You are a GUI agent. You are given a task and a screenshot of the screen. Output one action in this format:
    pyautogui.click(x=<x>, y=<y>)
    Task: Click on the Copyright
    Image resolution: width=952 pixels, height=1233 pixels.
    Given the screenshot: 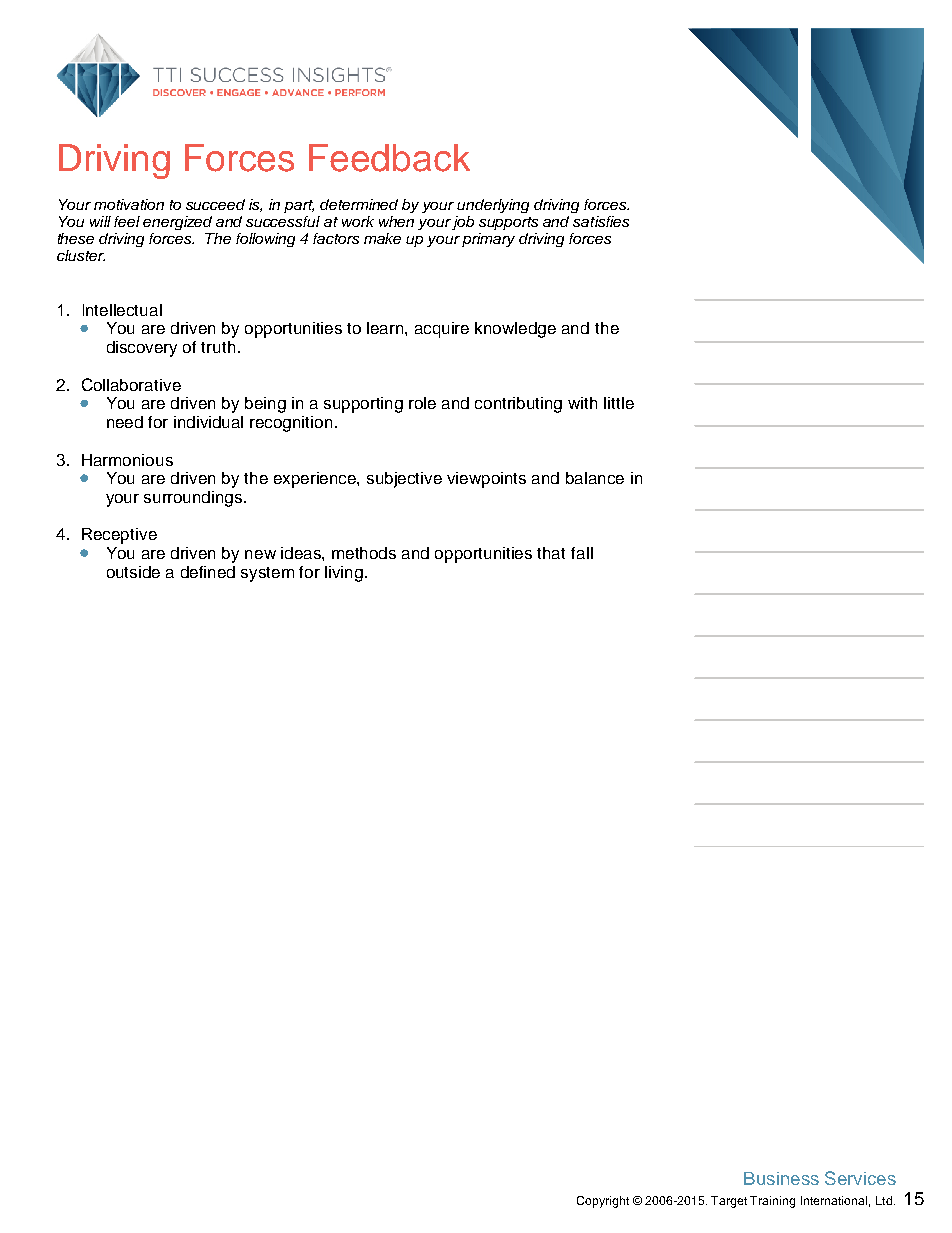 What is the action you would take?
    pyautogui.click(x=603, y=1202)
